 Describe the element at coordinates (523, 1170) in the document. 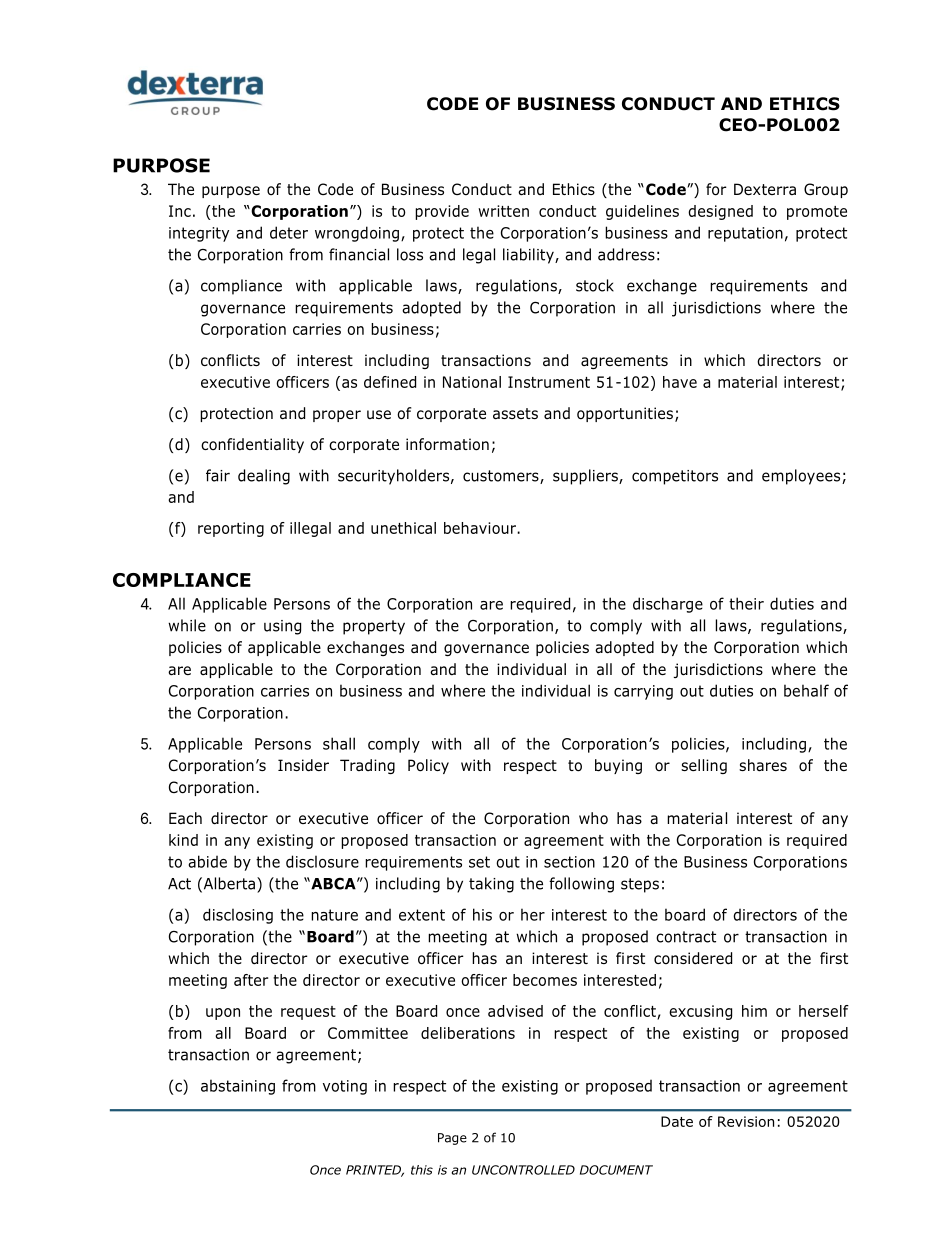

I see `UNCONTROLLED` at that location.
